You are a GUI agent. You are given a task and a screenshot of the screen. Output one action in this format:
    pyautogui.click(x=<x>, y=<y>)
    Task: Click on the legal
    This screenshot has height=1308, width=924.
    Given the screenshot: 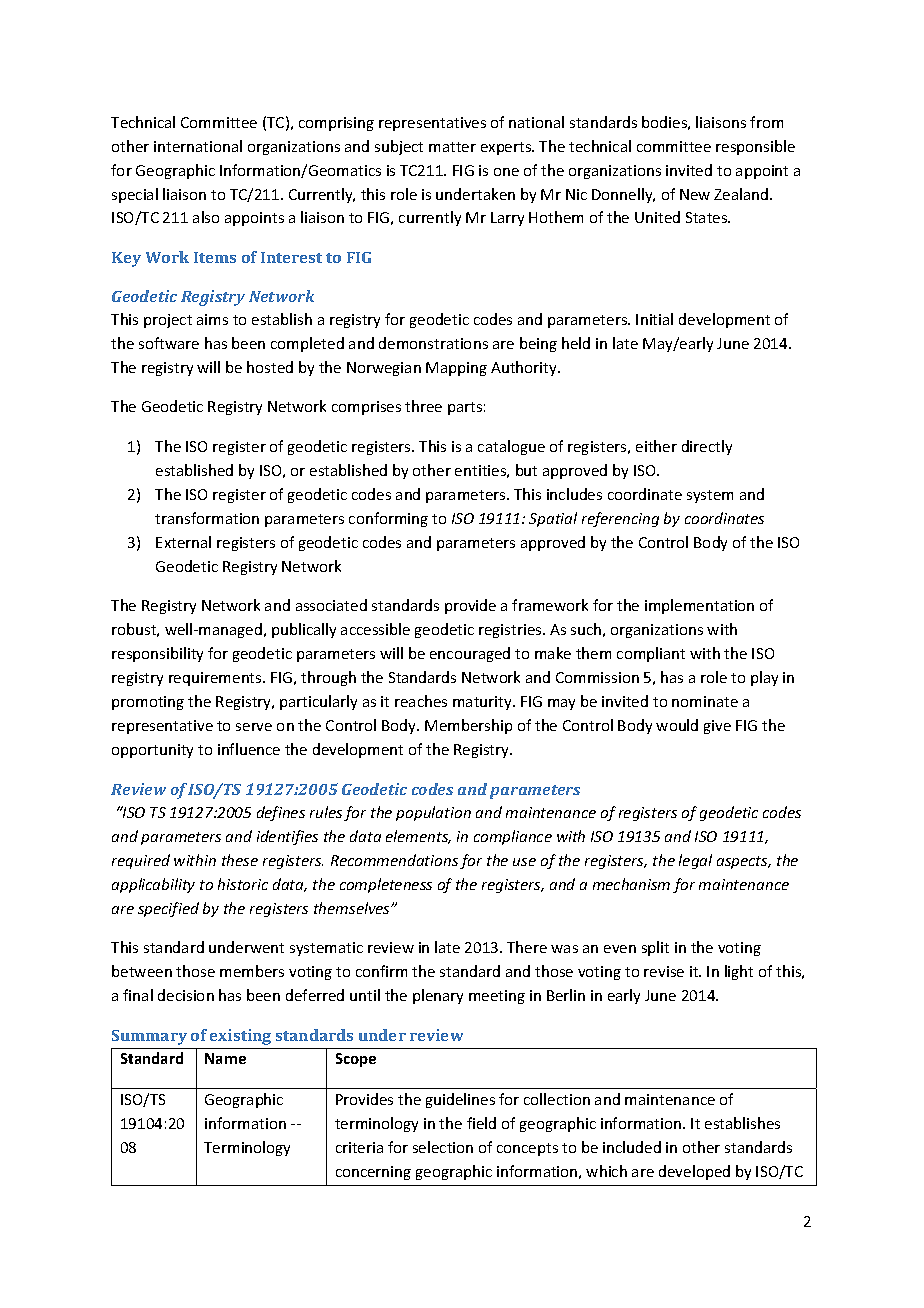 What is the action you would take?
    pyautogui.click(x=695, y=861)
